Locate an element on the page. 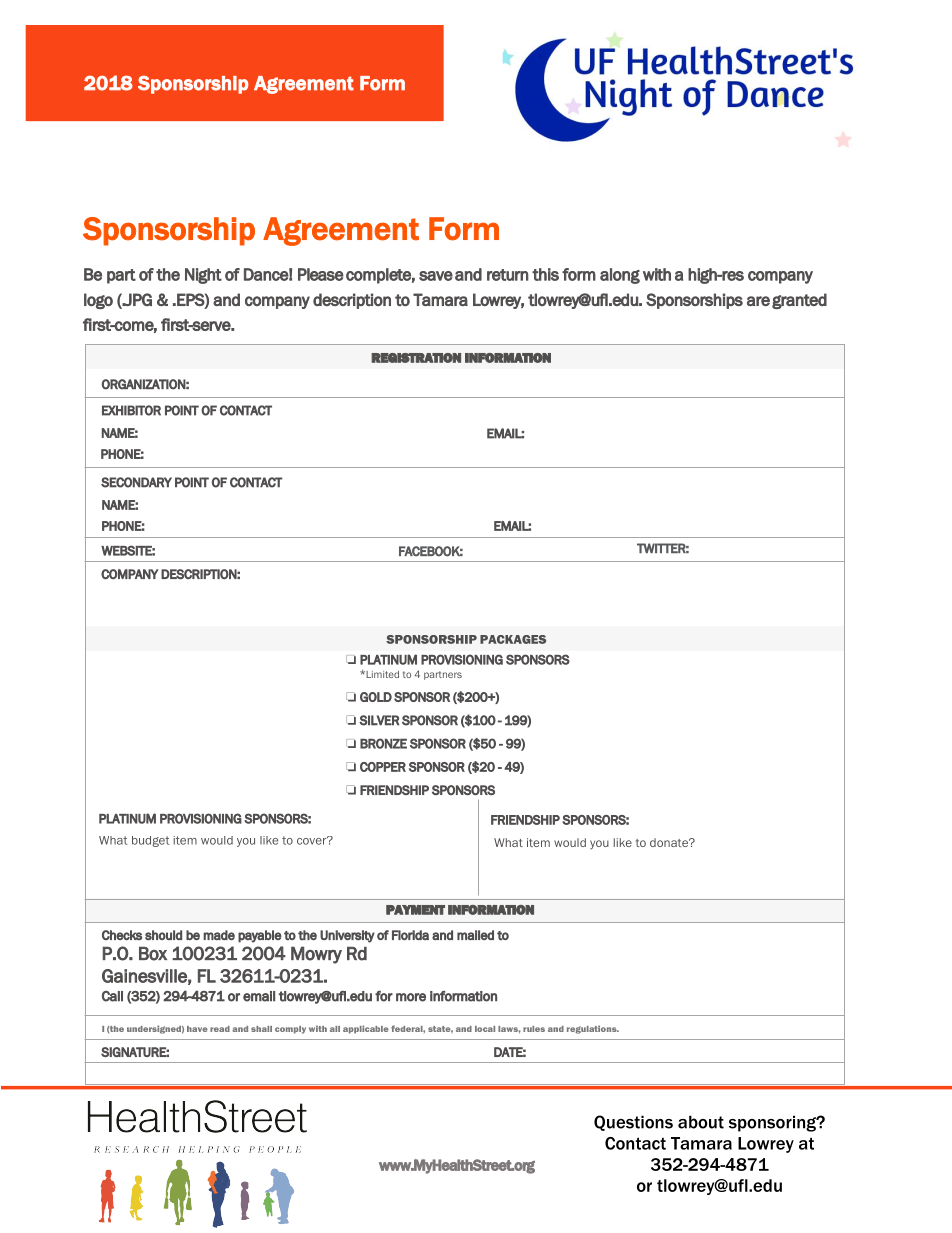 The width and height of the document is (952, 1233). Night is located at coordinates (203, 276).
